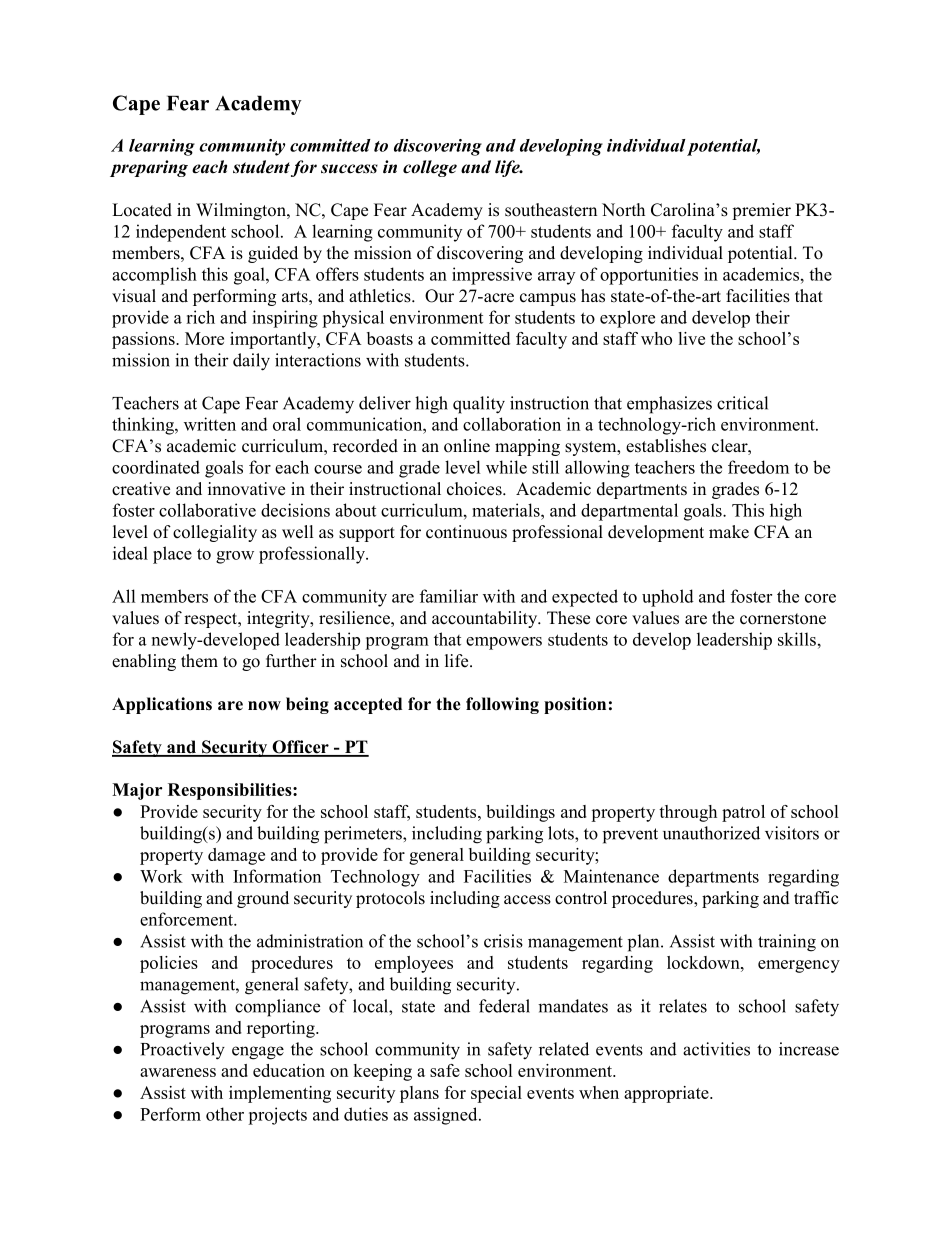 Image resolution: width=952 pixels, height=1233 pixels. I want to click on collaborative, so click(207, 510).
